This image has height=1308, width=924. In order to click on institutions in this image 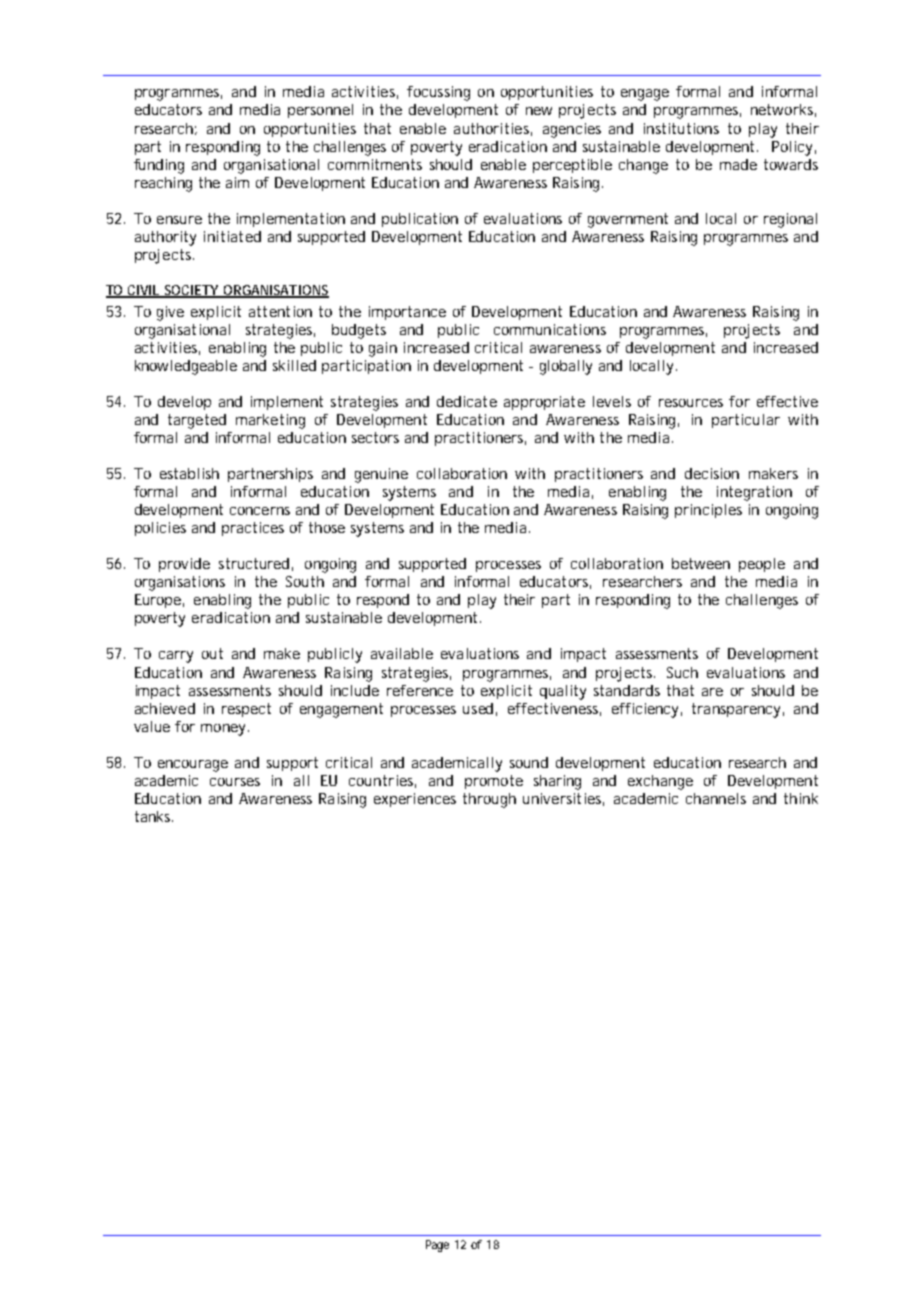, I will do `click(681, 128)`.
